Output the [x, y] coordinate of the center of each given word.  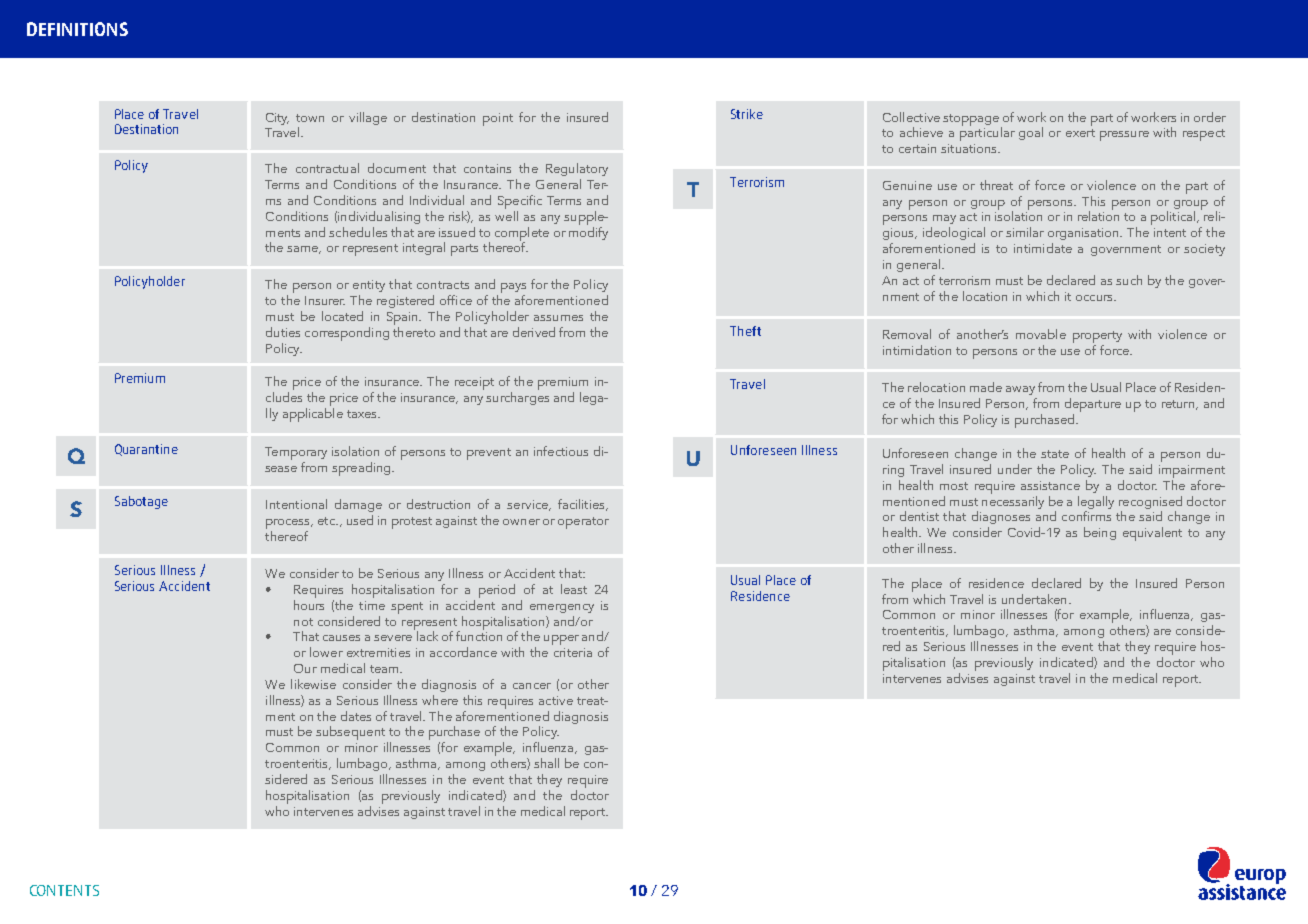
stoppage [972, 121]
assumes [558, 318]
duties [283, 332]
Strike [747, 114]
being [1100, 533]
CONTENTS [64, 890]
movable [1041, 334]
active [556, 700]
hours [309, 603]
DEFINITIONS [77, 29]
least [574, 589]
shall [546, 763]
